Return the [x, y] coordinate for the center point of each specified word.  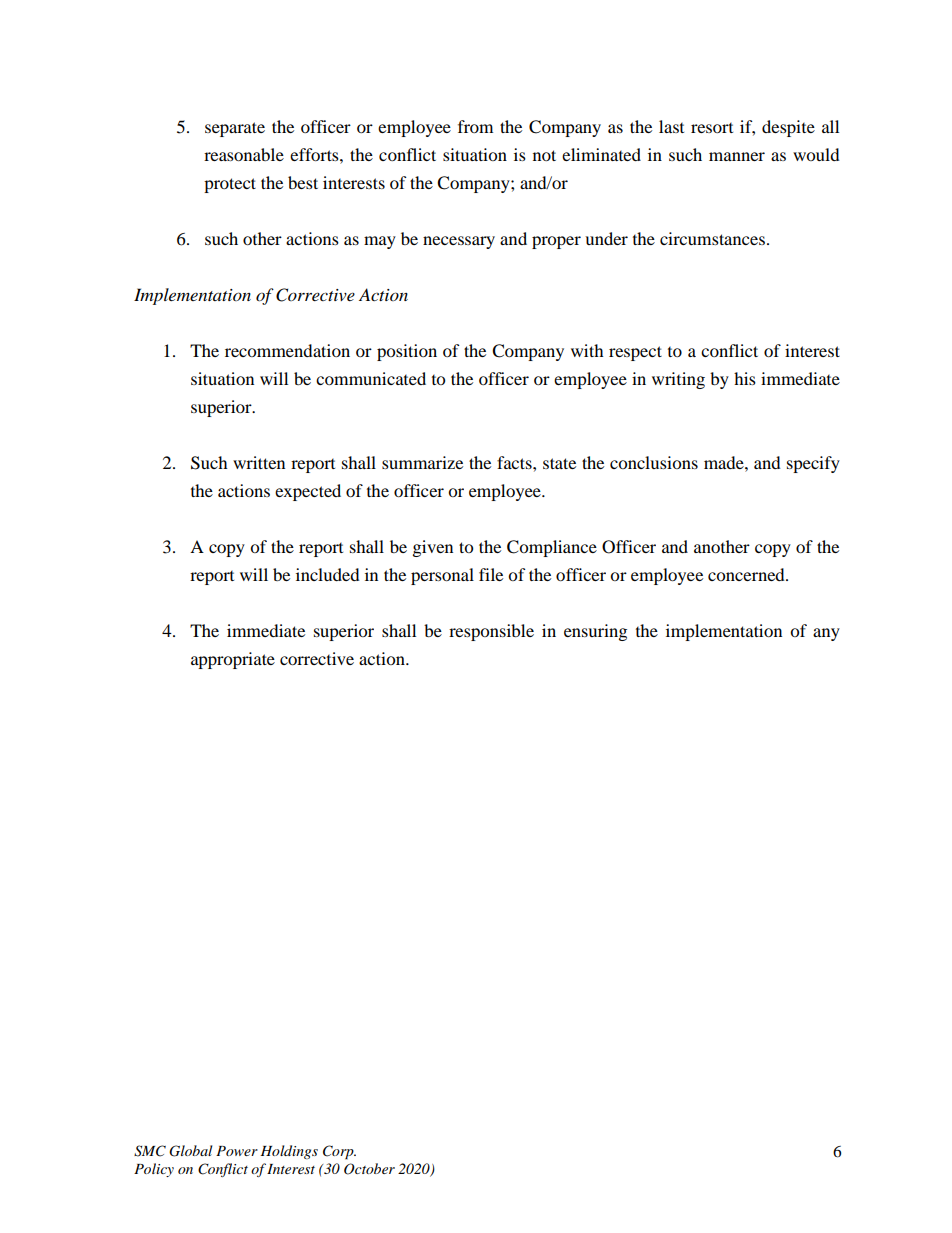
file [491, 574]
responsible [491, 632]
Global [190, 1151]
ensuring [595, 632]
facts [515, 462]
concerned [747, 574]
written [259, 462]
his [745, 378]
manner [737, 156]
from [475, 126]
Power [237, 1151]
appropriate [233, 660]
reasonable [244, 154]
